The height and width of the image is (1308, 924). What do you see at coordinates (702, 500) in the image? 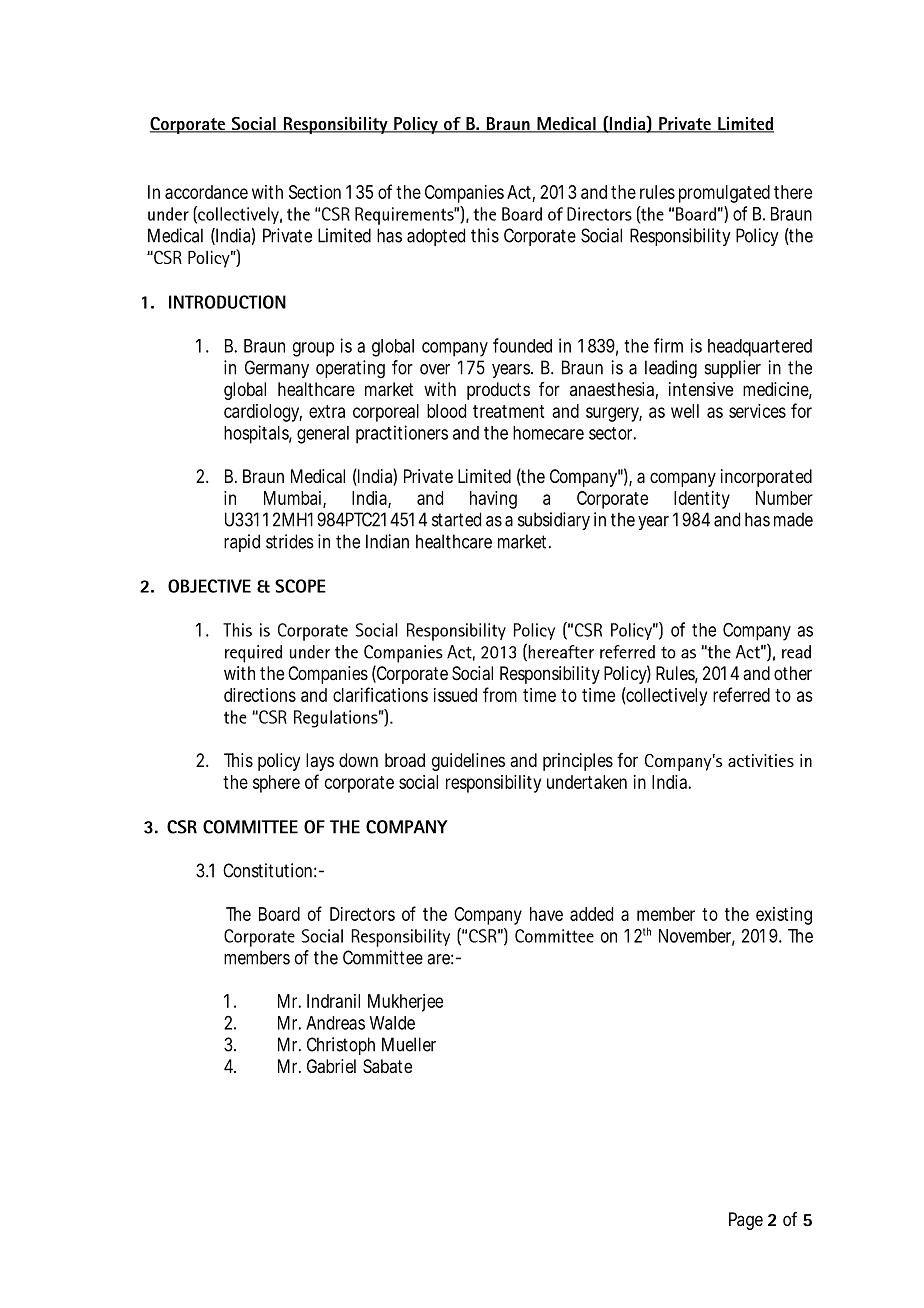
I see `Identity` at bounding box center [702, 500].
